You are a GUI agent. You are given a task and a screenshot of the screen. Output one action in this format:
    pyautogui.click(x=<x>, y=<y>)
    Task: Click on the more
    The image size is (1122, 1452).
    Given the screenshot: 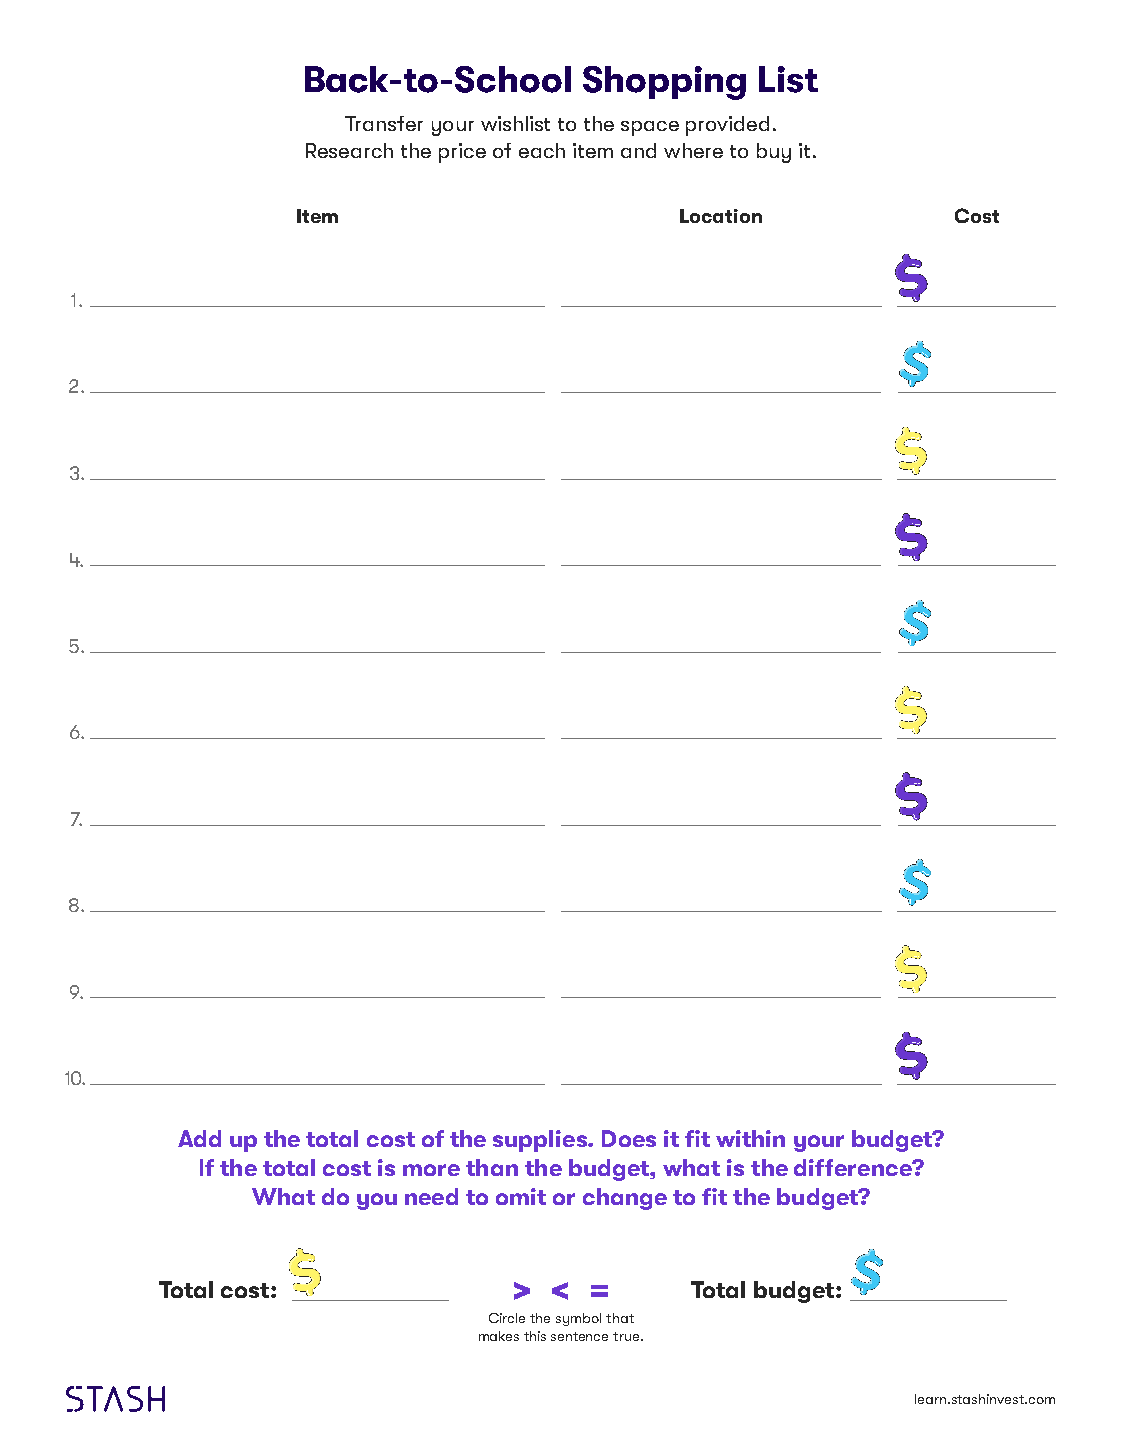 What is the action you would take?
    pyautogui.click(x=431, y=1170)
